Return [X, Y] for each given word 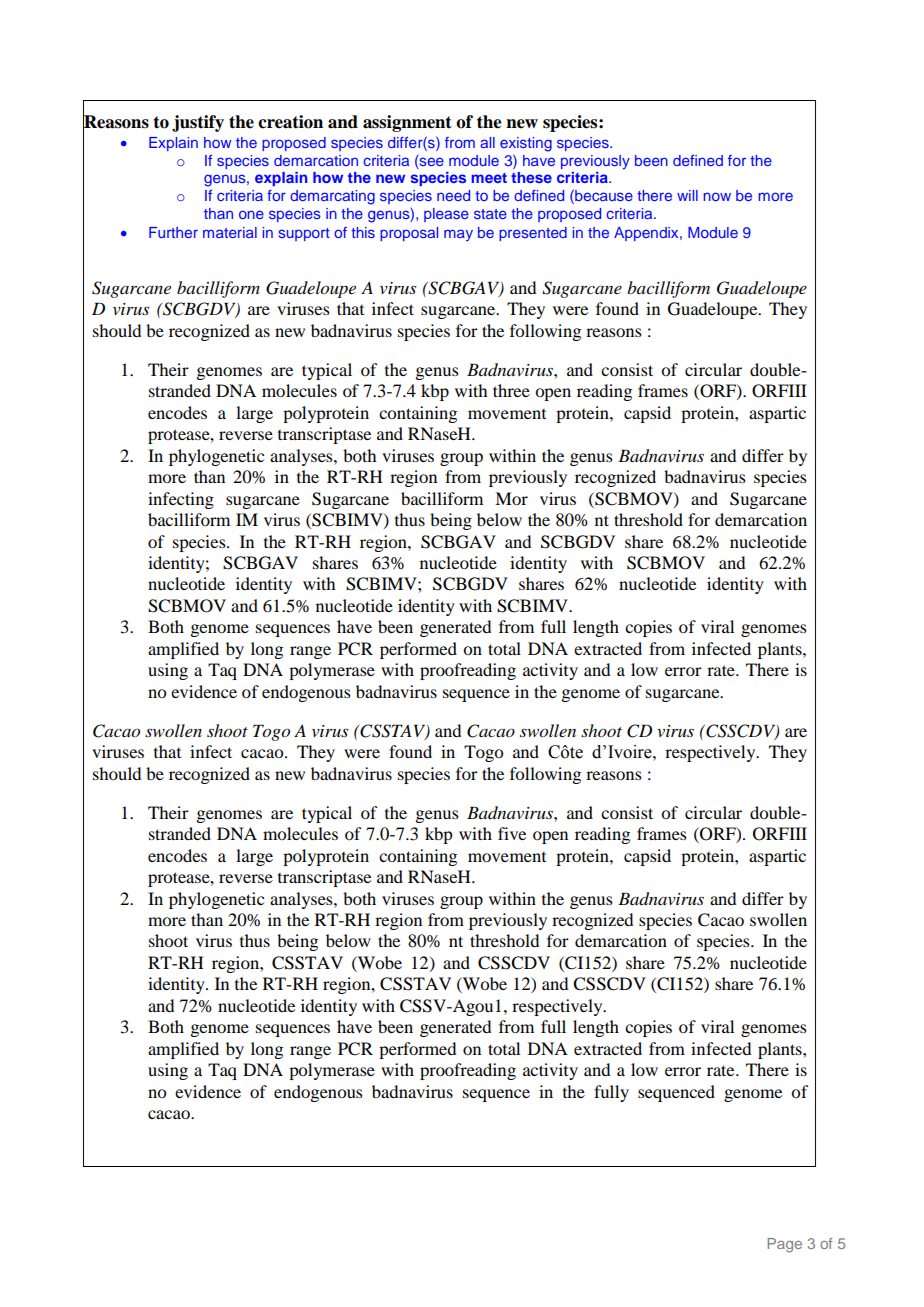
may [458, 235]
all [488, 142]
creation [290, 122]
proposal [409, 234]
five [512, 833]
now [717, 196]
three [511, 390]
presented [533, 234]
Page [785, 1245]
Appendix [647, 234]
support [304, 234]
